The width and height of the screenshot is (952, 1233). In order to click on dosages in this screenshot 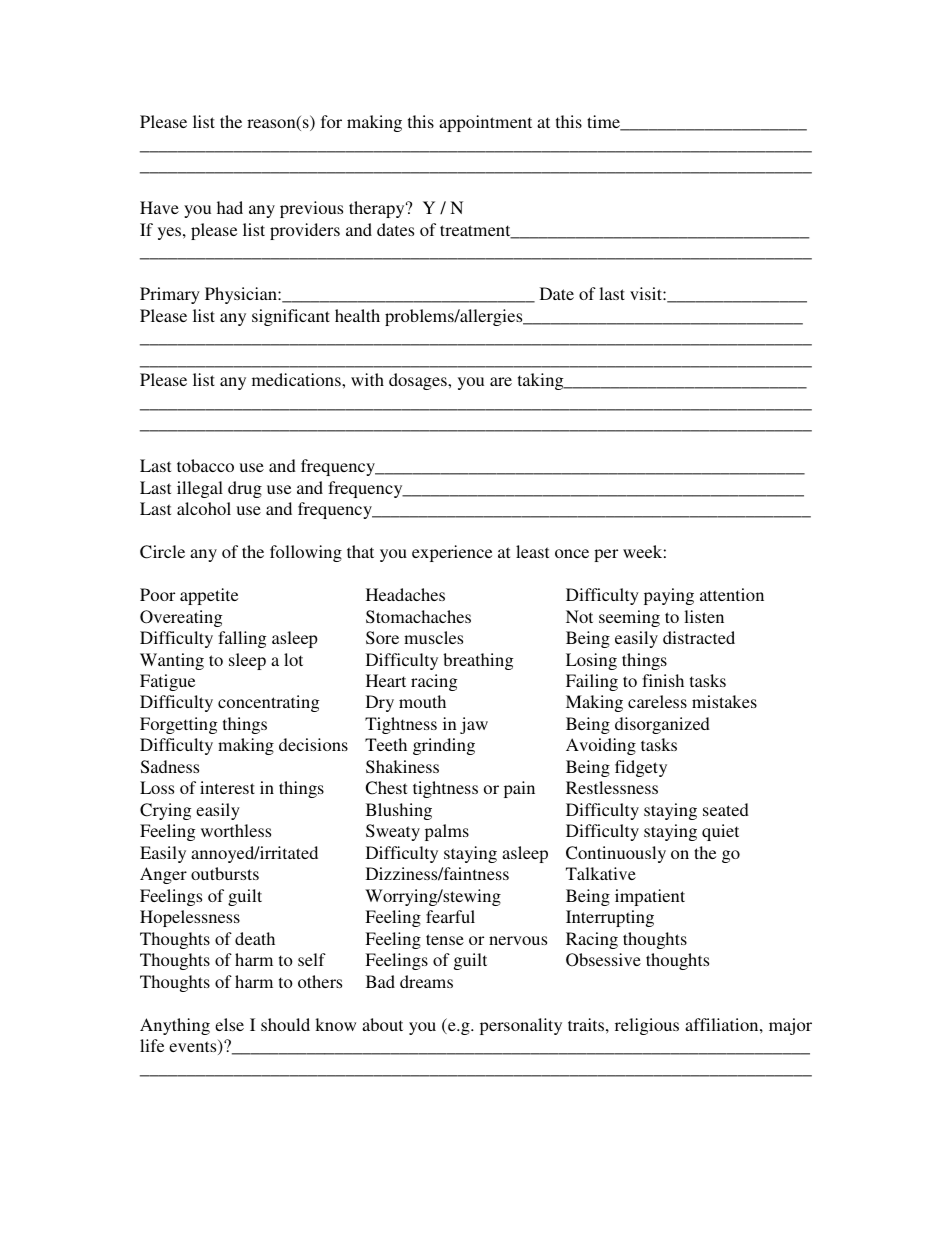, I will do `click(419, 381)`.
